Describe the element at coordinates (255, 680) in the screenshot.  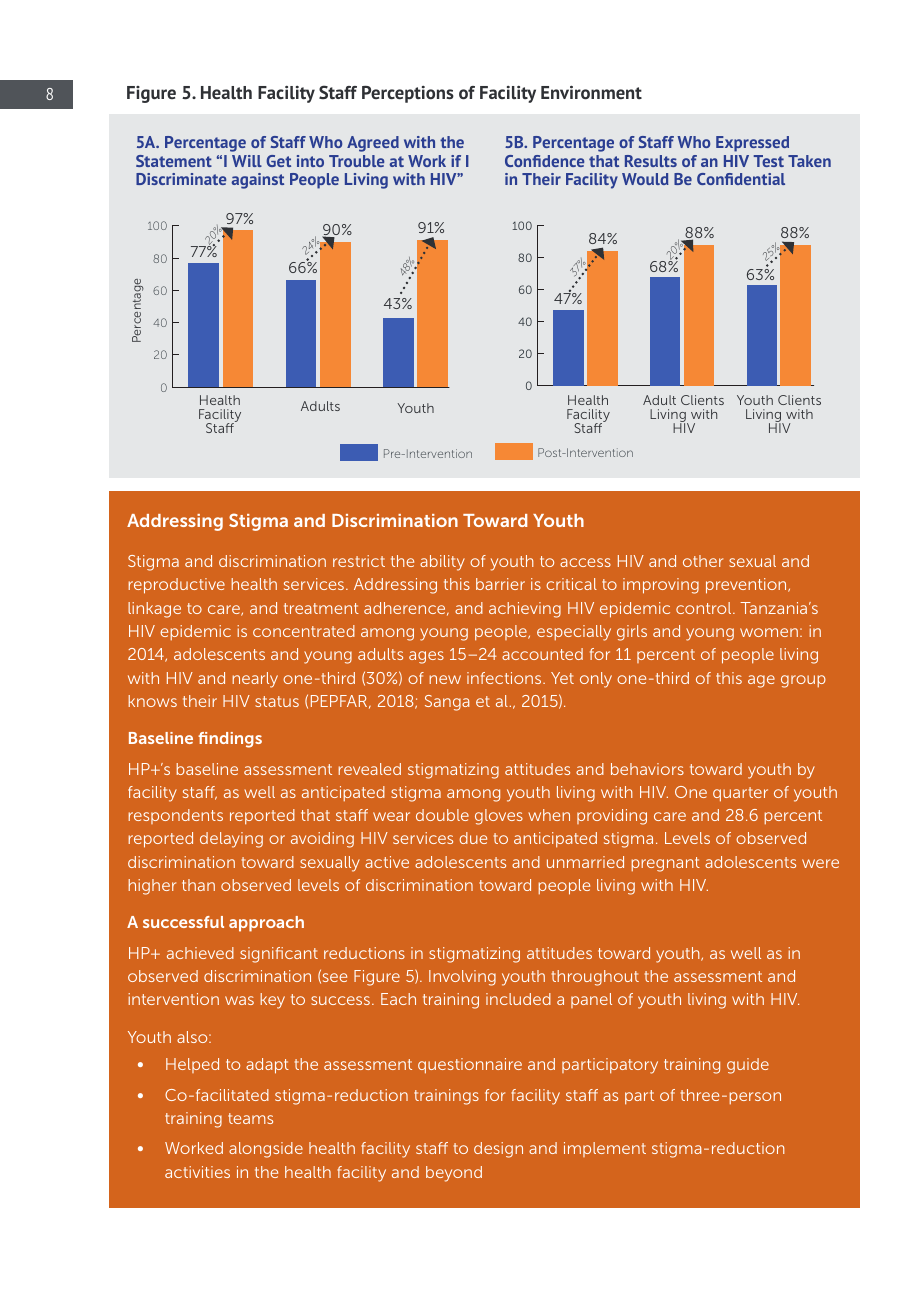
I see `nearly` at that location.
